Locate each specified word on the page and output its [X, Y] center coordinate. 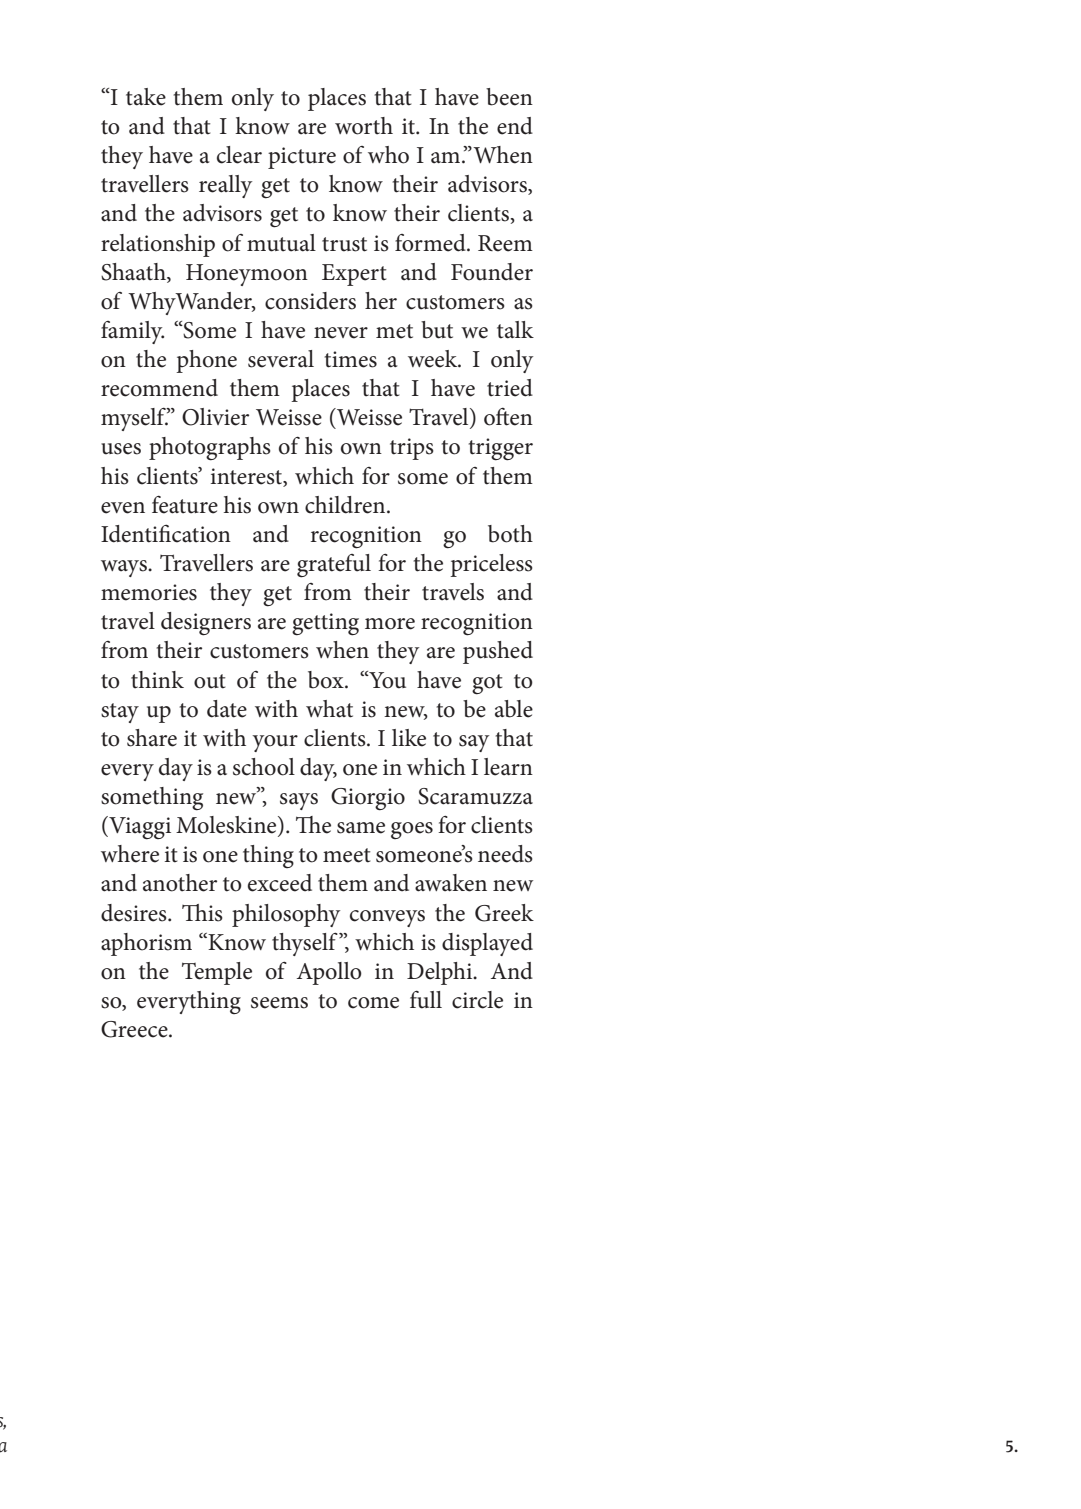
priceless [491, 565]
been [509, 97]
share [152, 738]
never [341, 333]
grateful [334, 566]
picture [302, 158]
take [146, 97]
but [437, 330]
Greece [135, 1029]
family [132, 332]
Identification [166, 533]
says [299, 801]
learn [508, 767]
